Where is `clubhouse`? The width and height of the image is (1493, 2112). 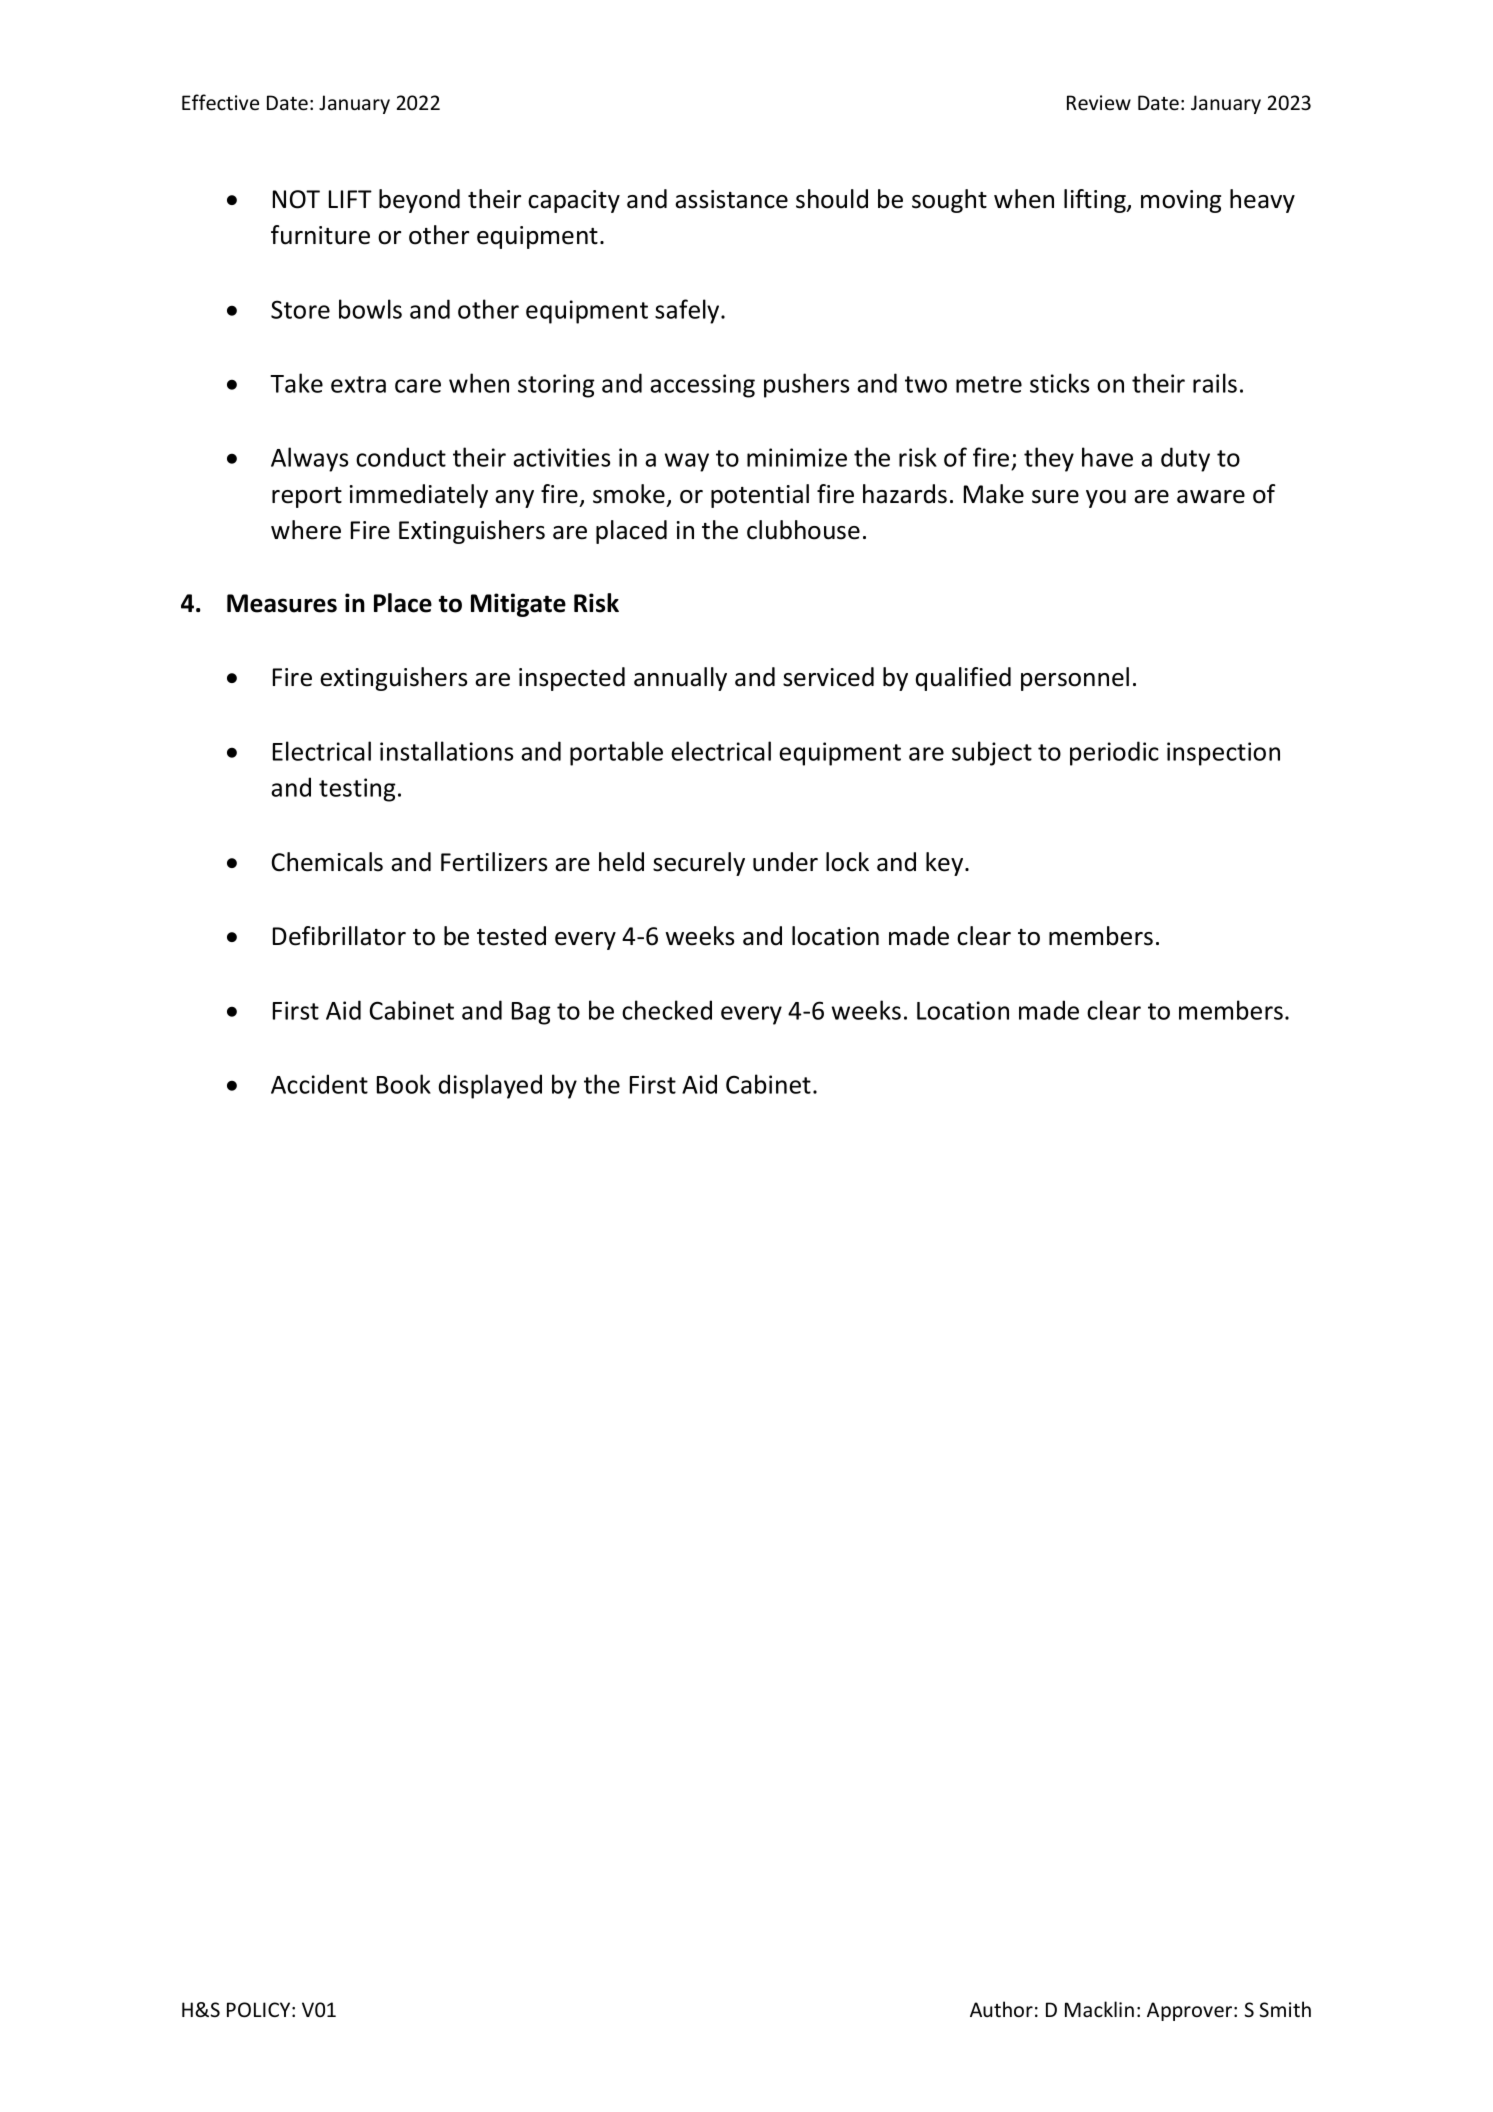 clubhouse is located at coordinates (803, 530).
